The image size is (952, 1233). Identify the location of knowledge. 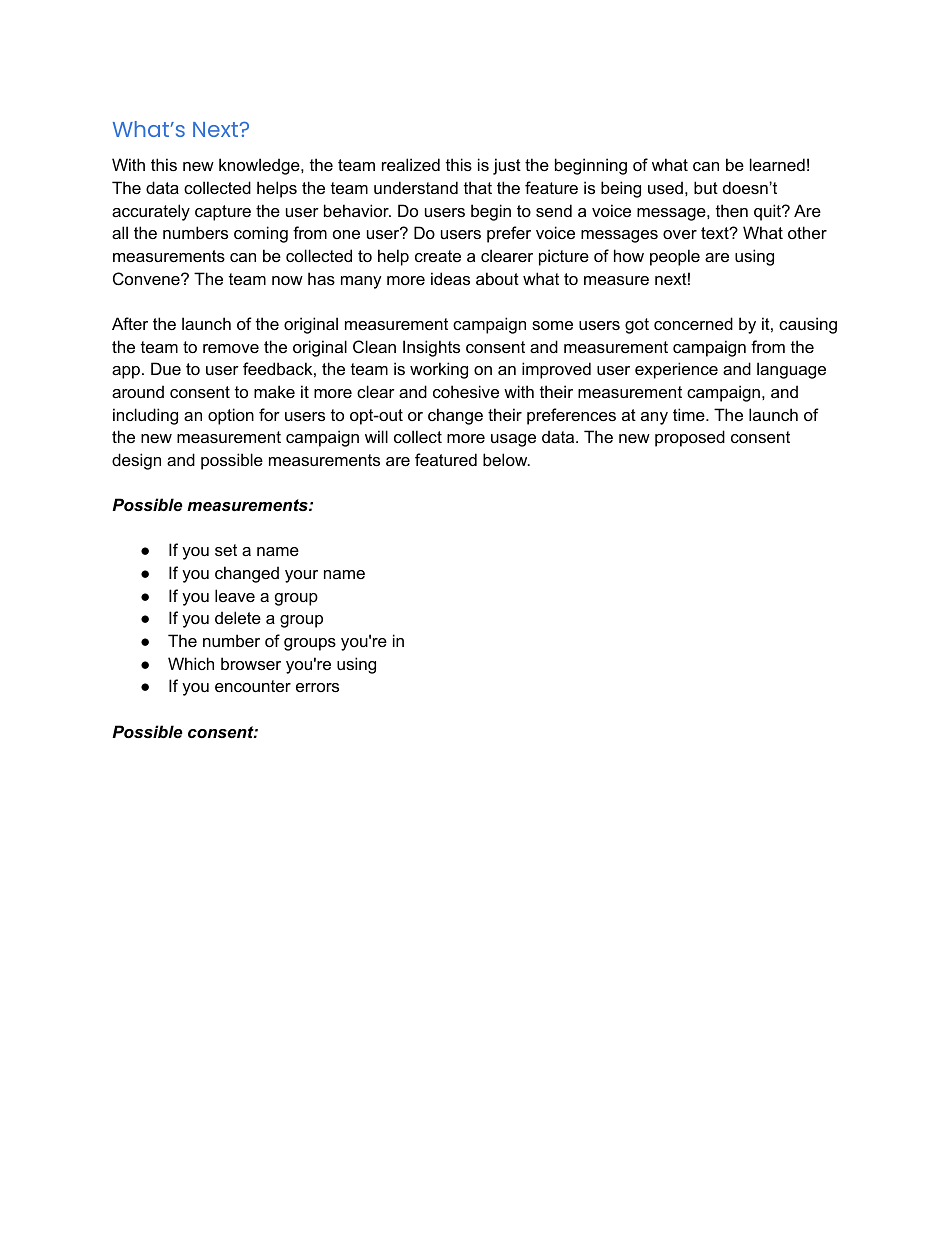
(260, 166).
